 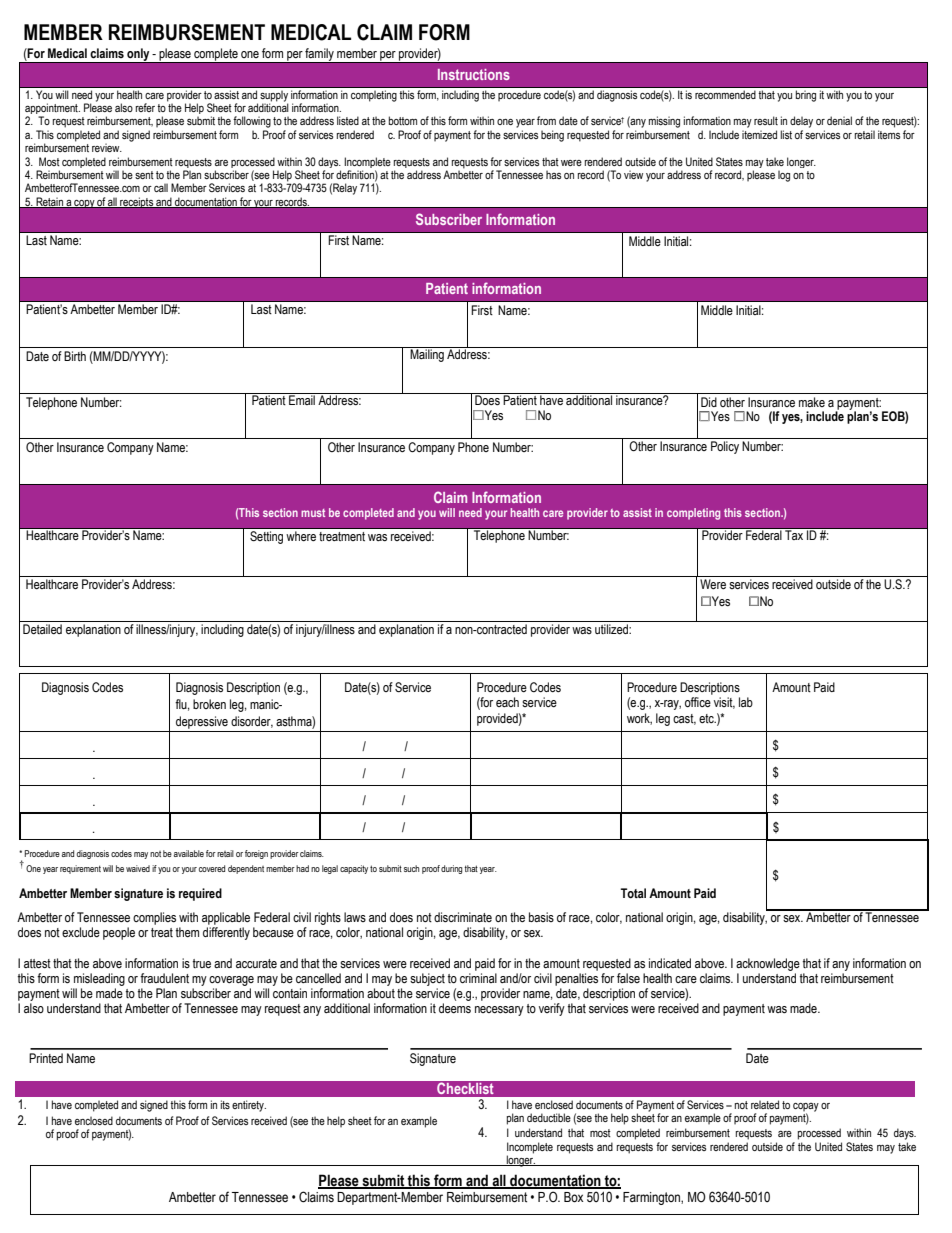 What do you see at coordinates (801, 122) in the image?
I see `delay` at bounding box center [801, 122].
